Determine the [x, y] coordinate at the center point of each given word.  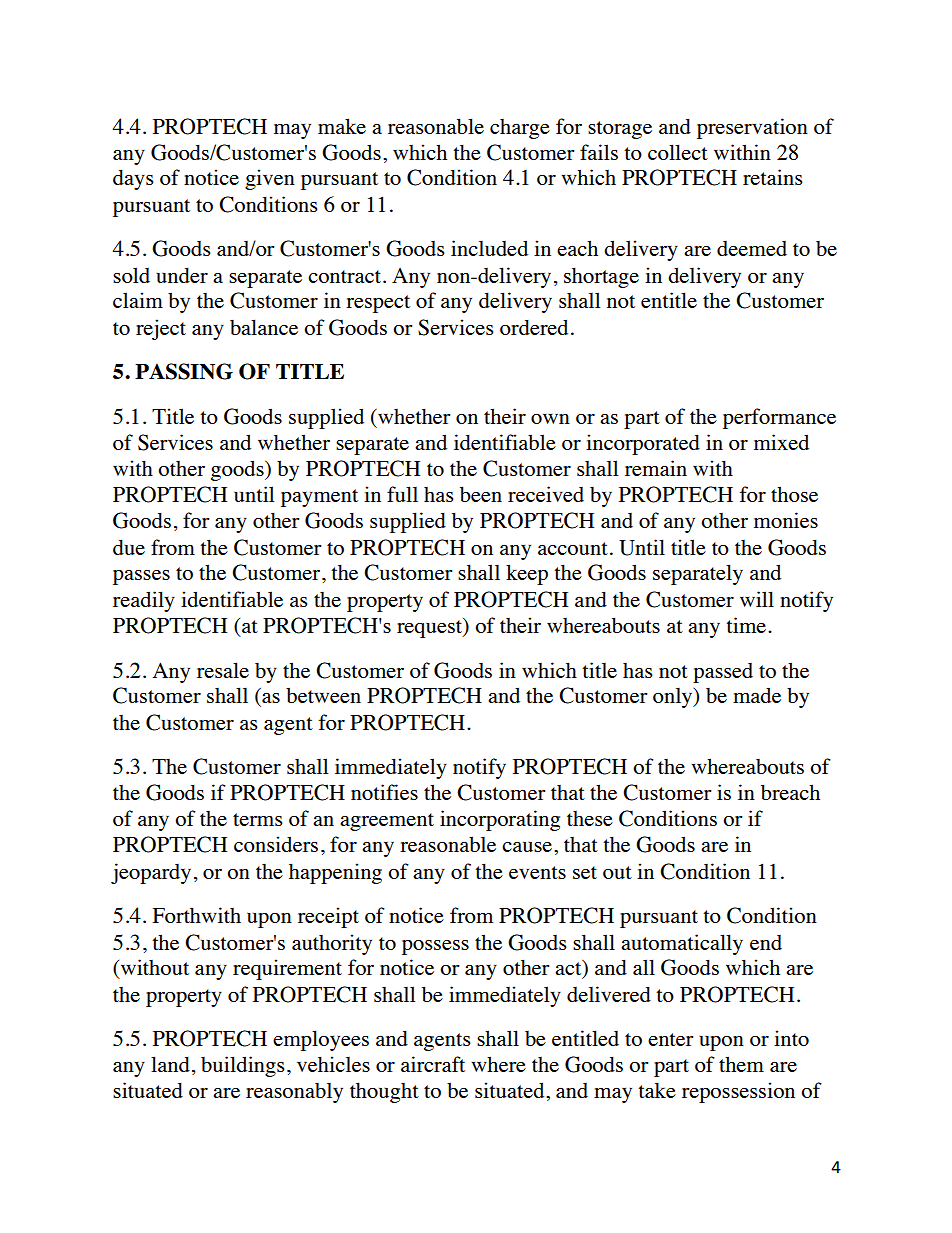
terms [258, 819]
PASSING [184, 371]
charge [520, 129]
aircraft [433, 1064]
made [757, 695]
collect [678, 152]
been [481, 494]
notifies [384, 792]
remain [656, 468]
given [270, 179]
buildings [243, 1066]
